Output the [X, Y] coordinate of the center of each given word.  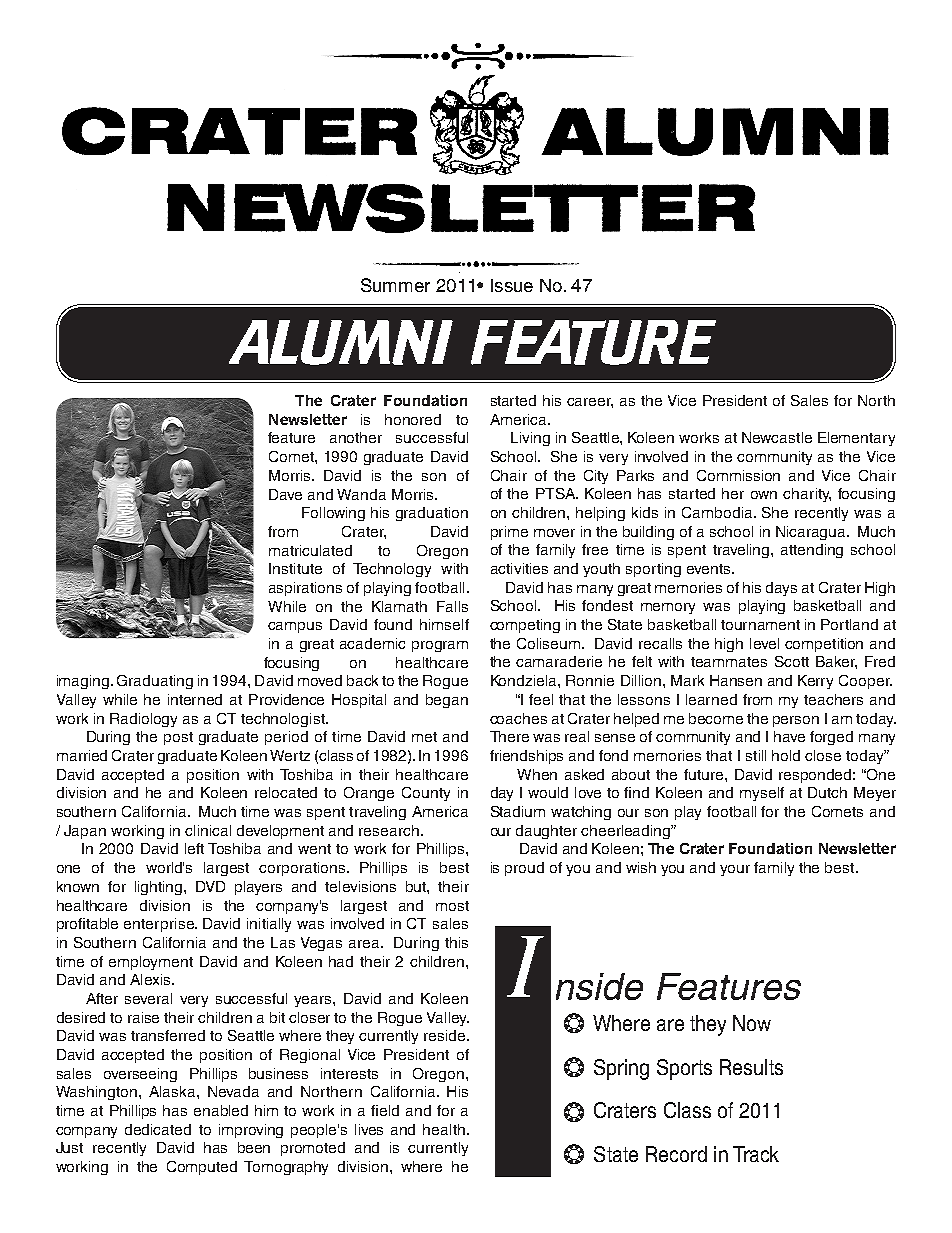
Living [530, 439]
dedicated [158, 1129]
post [178, 738]
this [456, 942]
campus [295, 627]
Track [756, 1154]
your [735, 870]
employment [151, 963]
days [781, 589]
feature [291, 437]
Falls [452, 606]
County [426, 794]
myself [762, 794]
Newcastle [777, 437]
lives [369, 1129]
